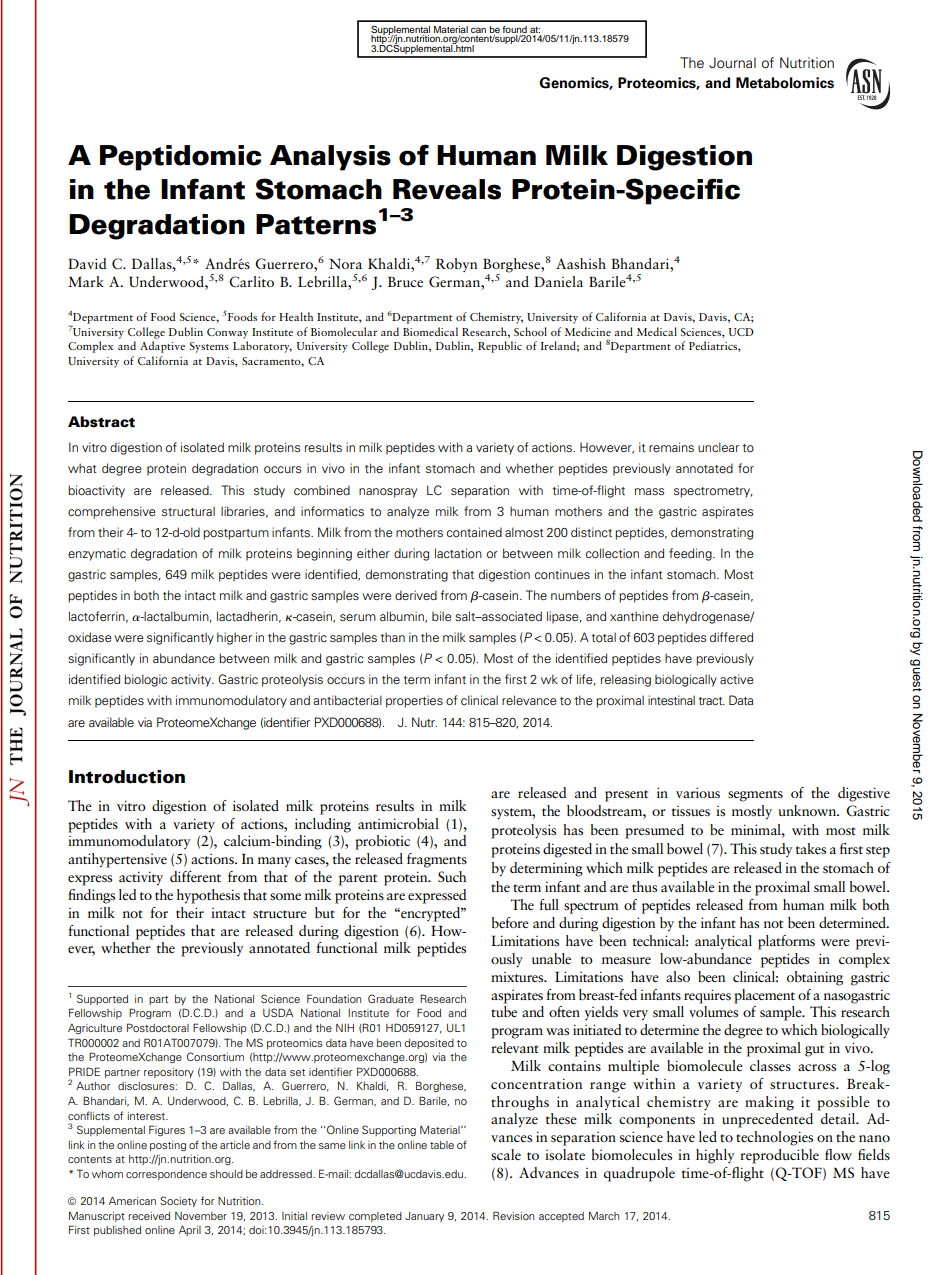 The width and height of the page is (952, 1275). What do you see at coordinates (234, 638) in the page?
I see `higher` at bounding box center [234, 638].
